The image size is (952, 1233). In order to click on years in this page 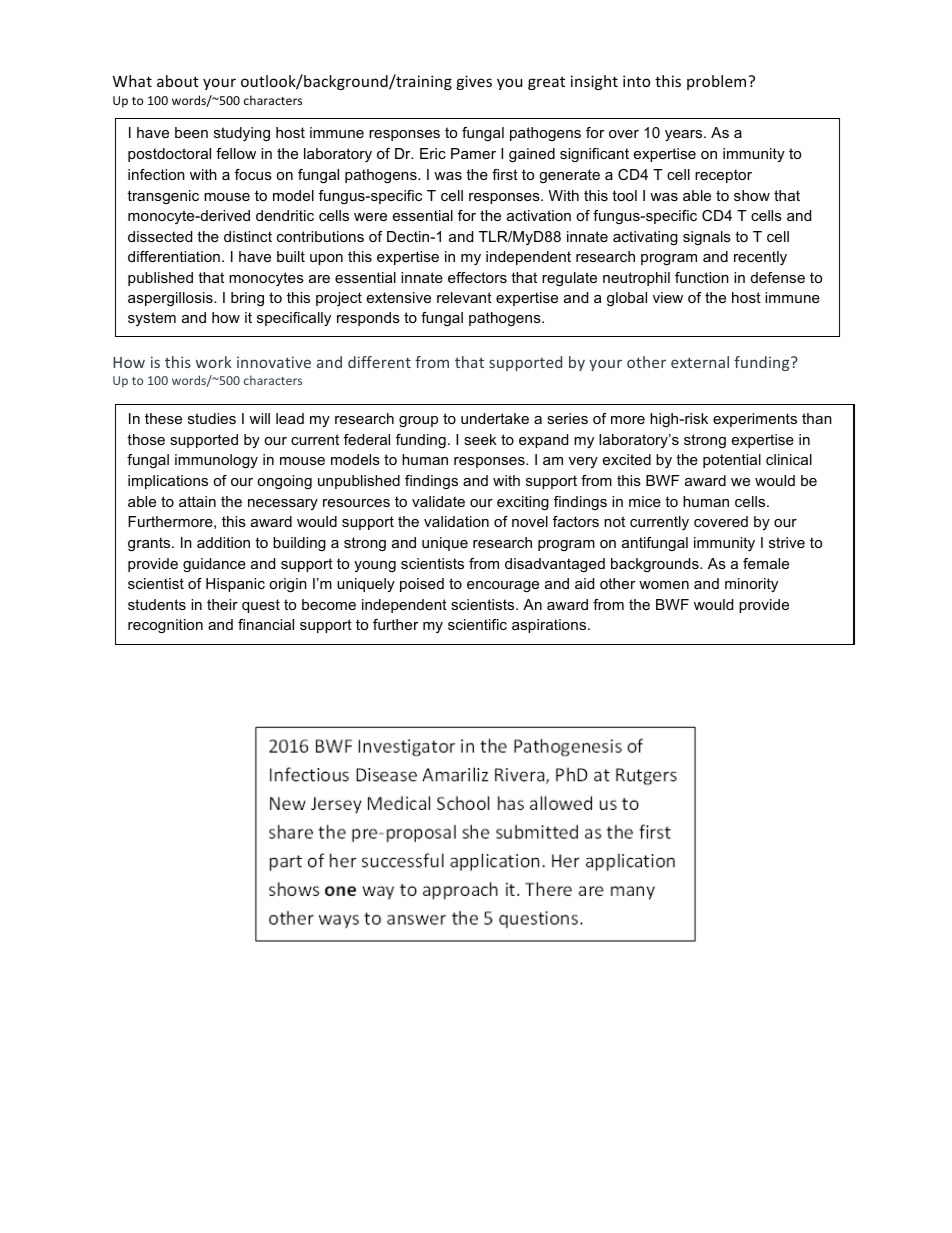, I will do `click(685, 135)`.
